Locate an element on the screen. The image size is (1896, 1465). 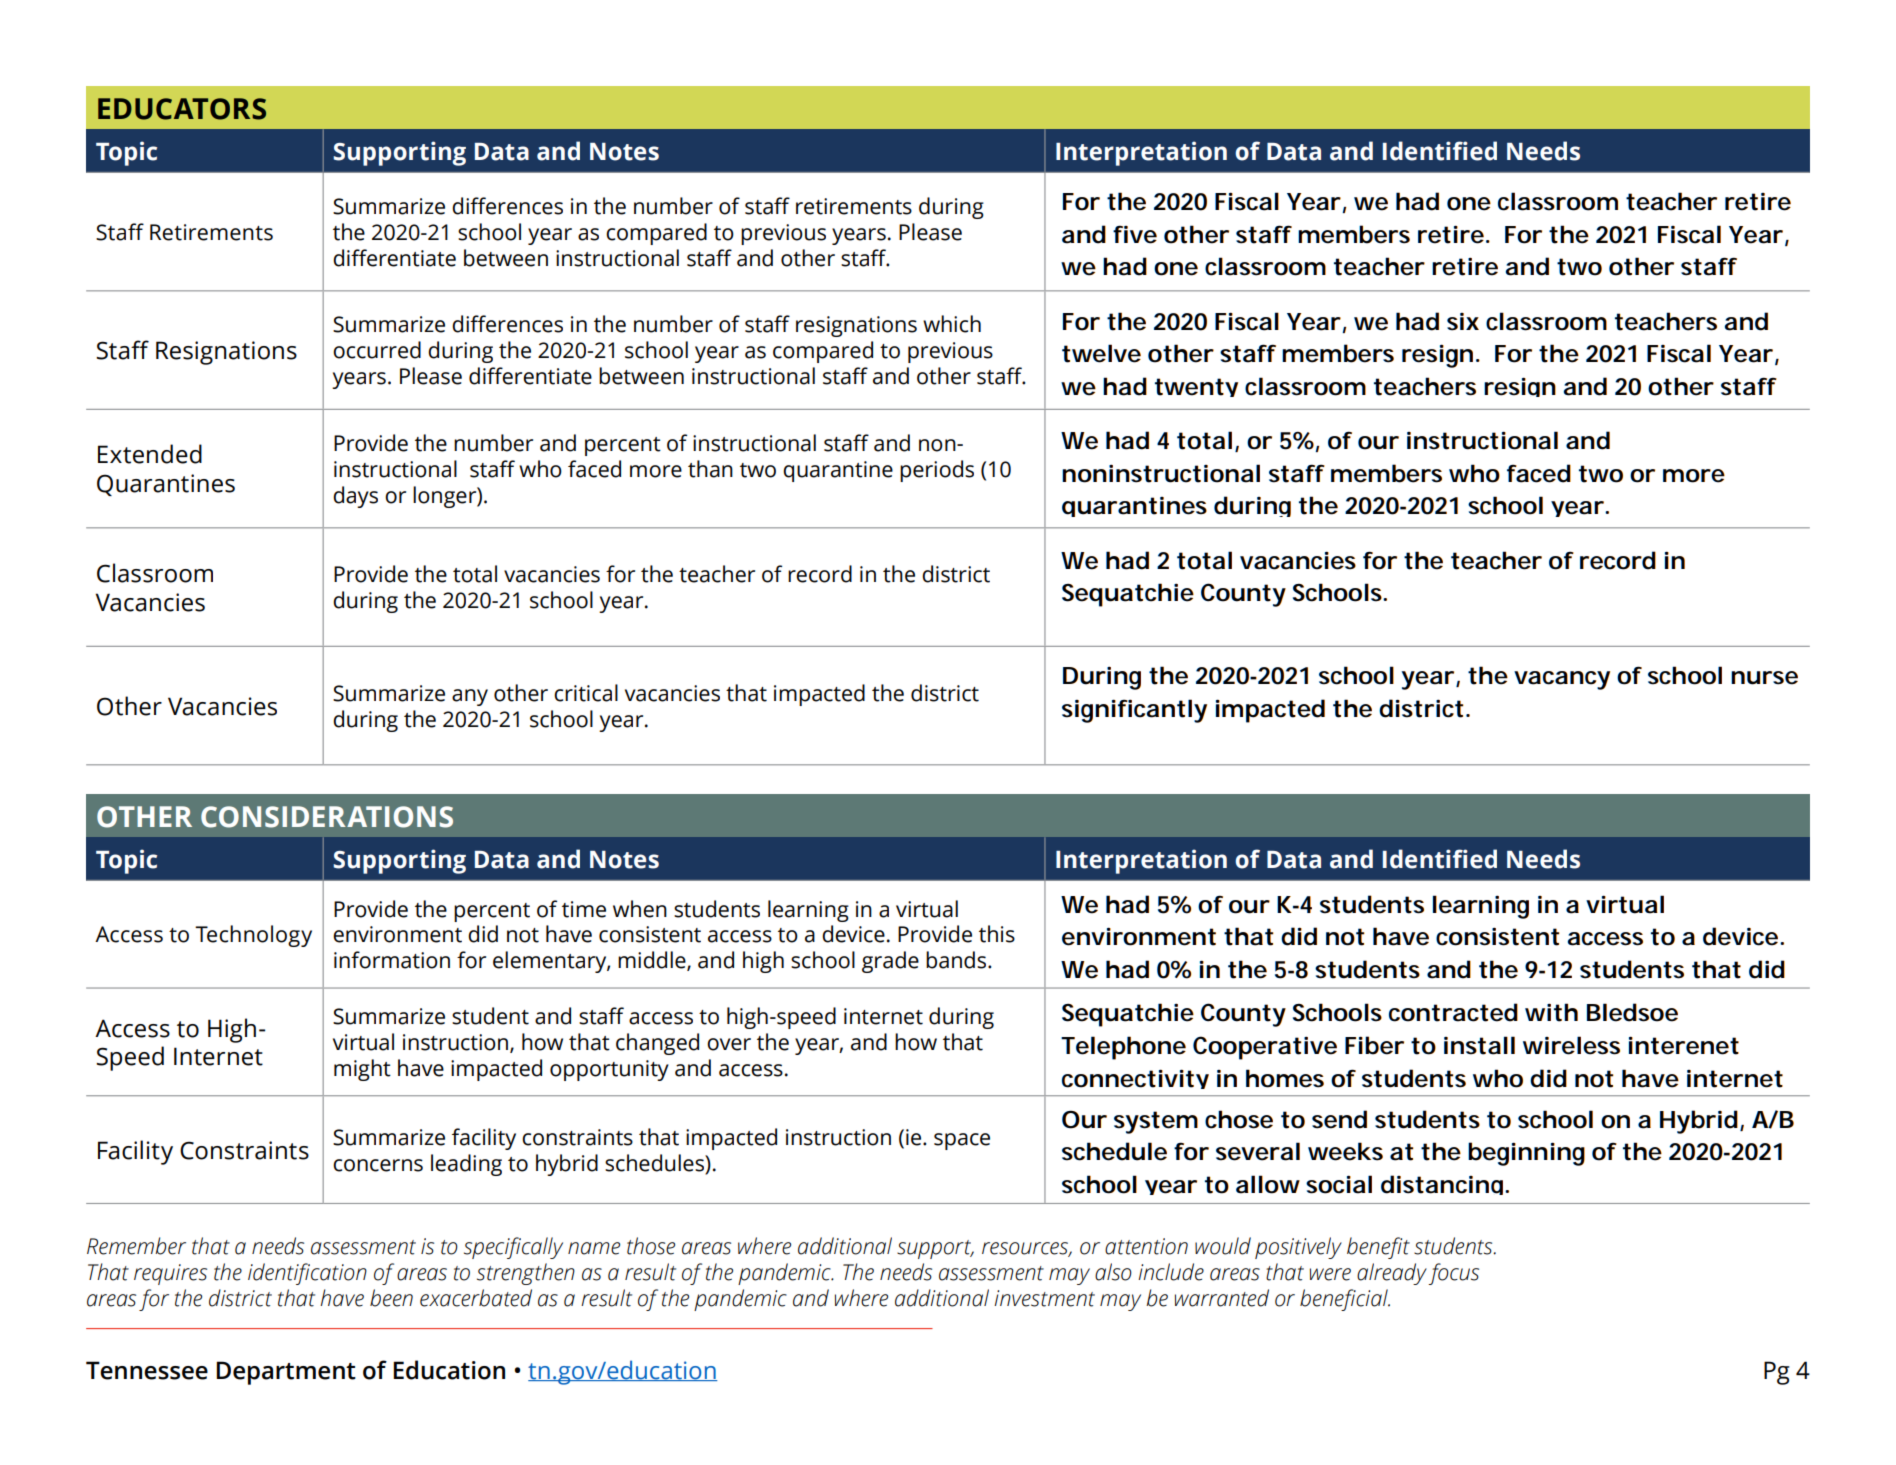
critical is located at coordinates (586, 693).
